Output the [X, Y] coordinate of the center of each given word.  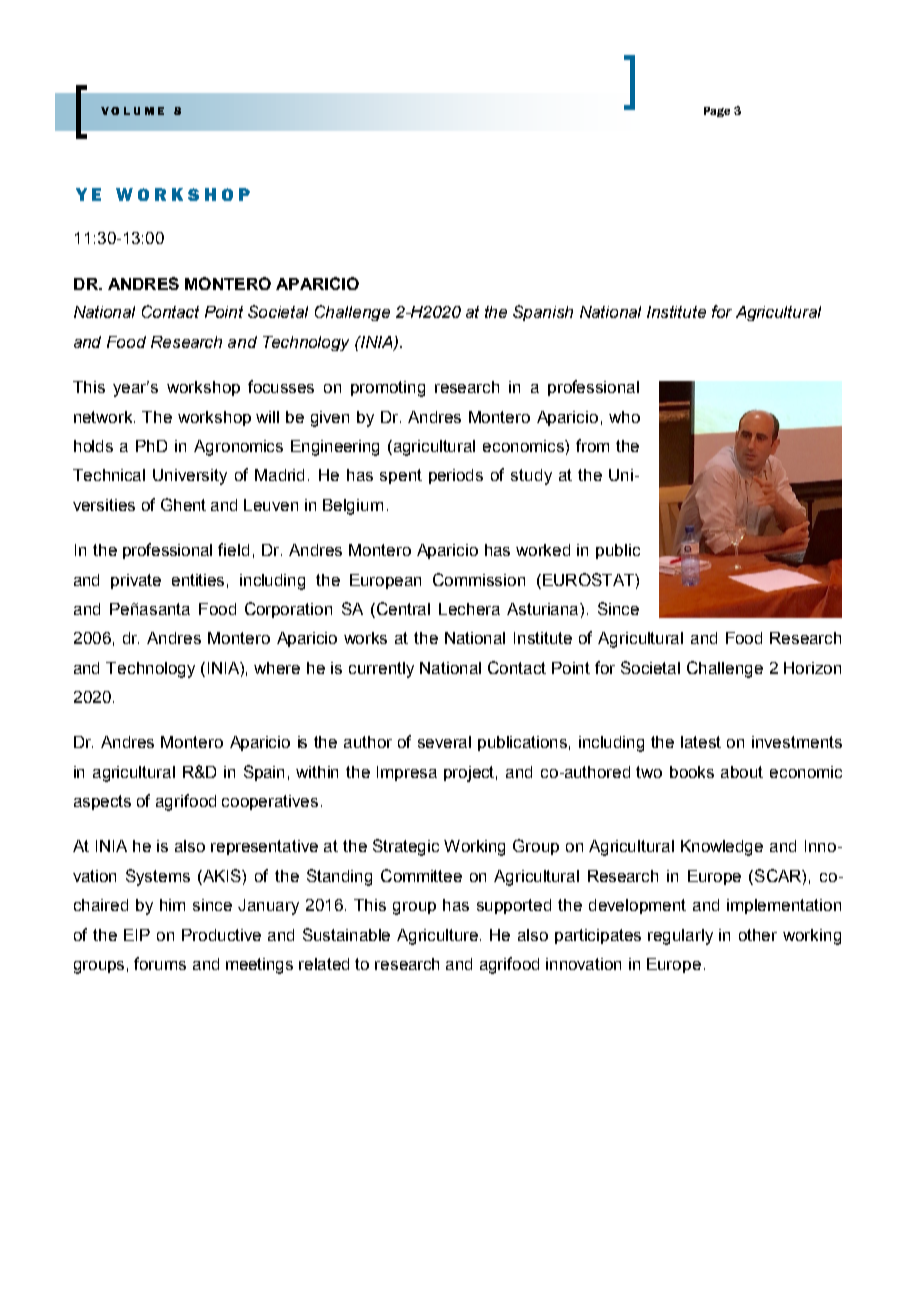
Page [717, 112]
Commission [479, 579]
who [624, 417]
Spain [264, 773]
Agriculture [439, 937]
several [444, 742]
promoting [388, 389]
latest [701, 742]
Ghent [183, 504]
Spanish [543, 313]
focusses [281, 386]
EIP [137, 935]
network [104, 417]
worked [543, 550]
